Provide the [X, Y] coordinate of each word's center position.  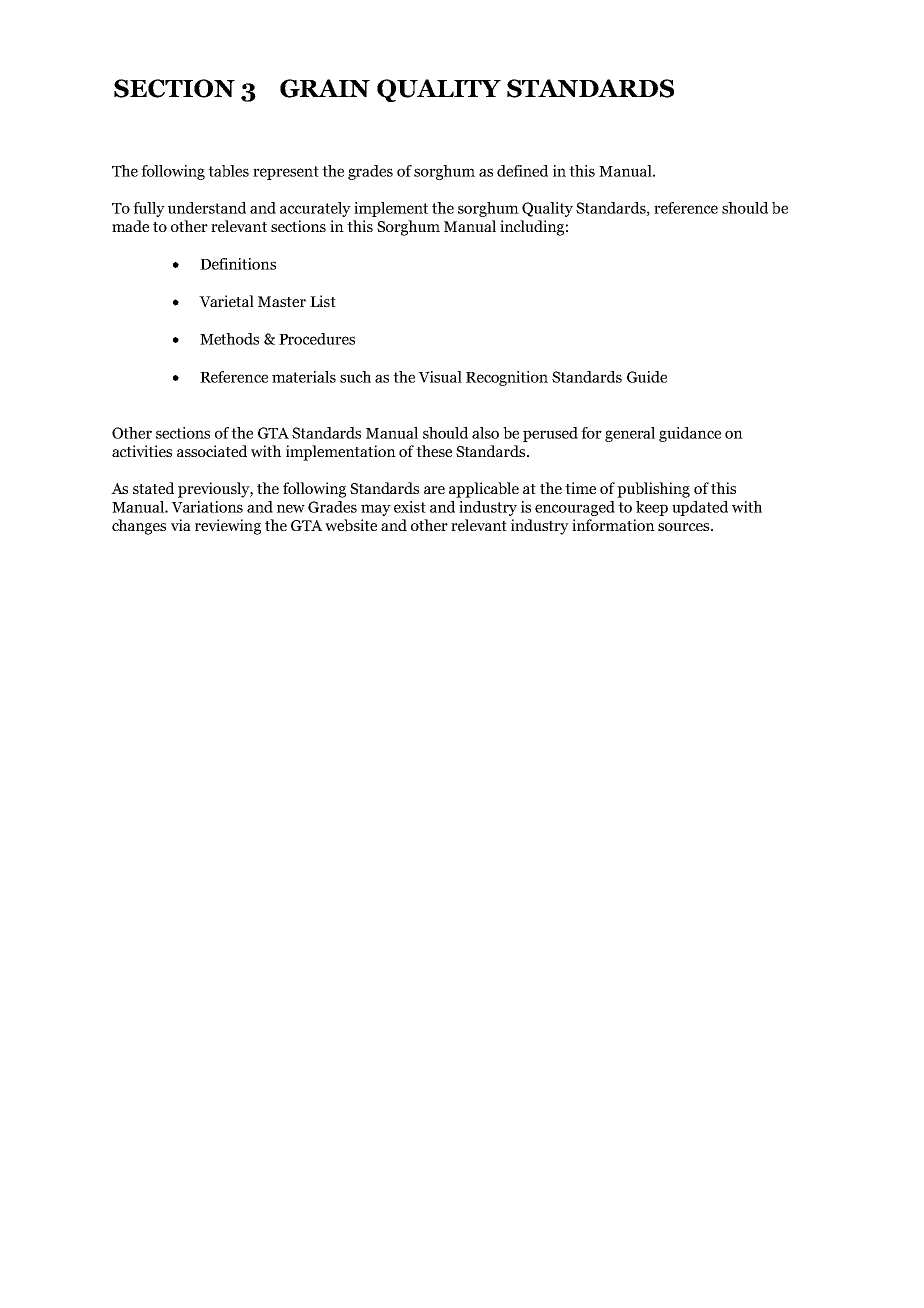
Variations [207, 507]
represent [286, 173]
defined [522, 171]
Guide [647, 377]
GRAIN [325, 88]
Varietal [226, 301]
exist [410, 507]
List [323, 301]
